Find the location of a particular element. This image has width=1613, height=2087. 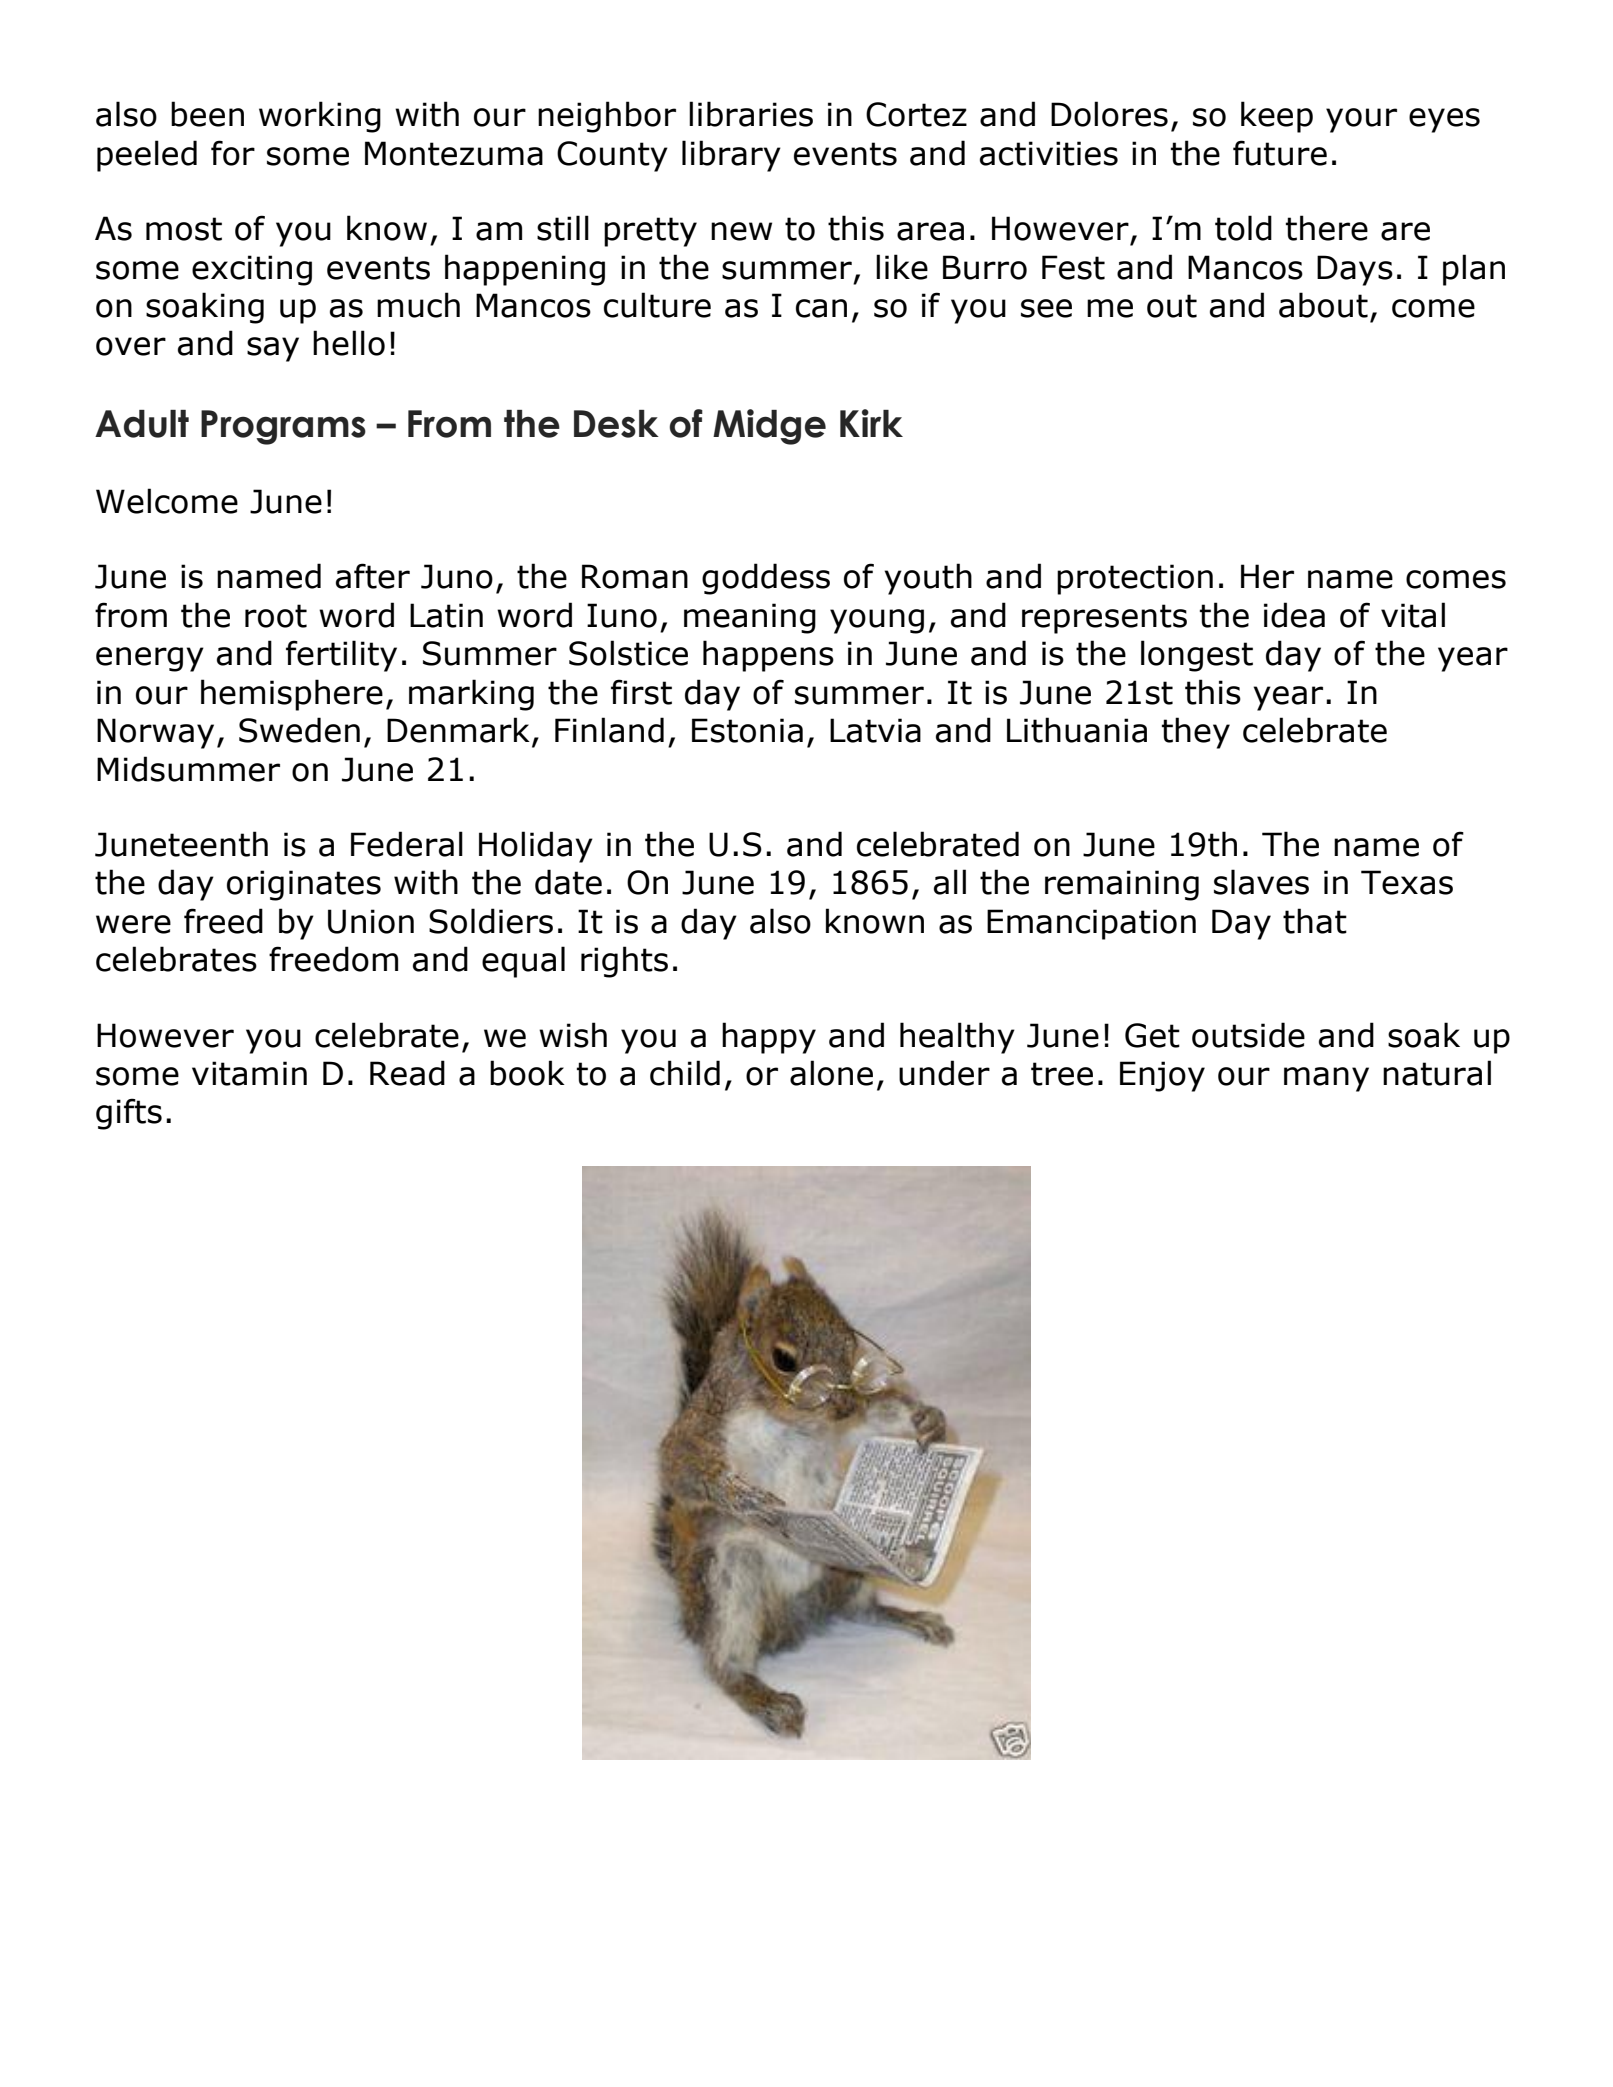

say is located at coordinates (273, 349).
